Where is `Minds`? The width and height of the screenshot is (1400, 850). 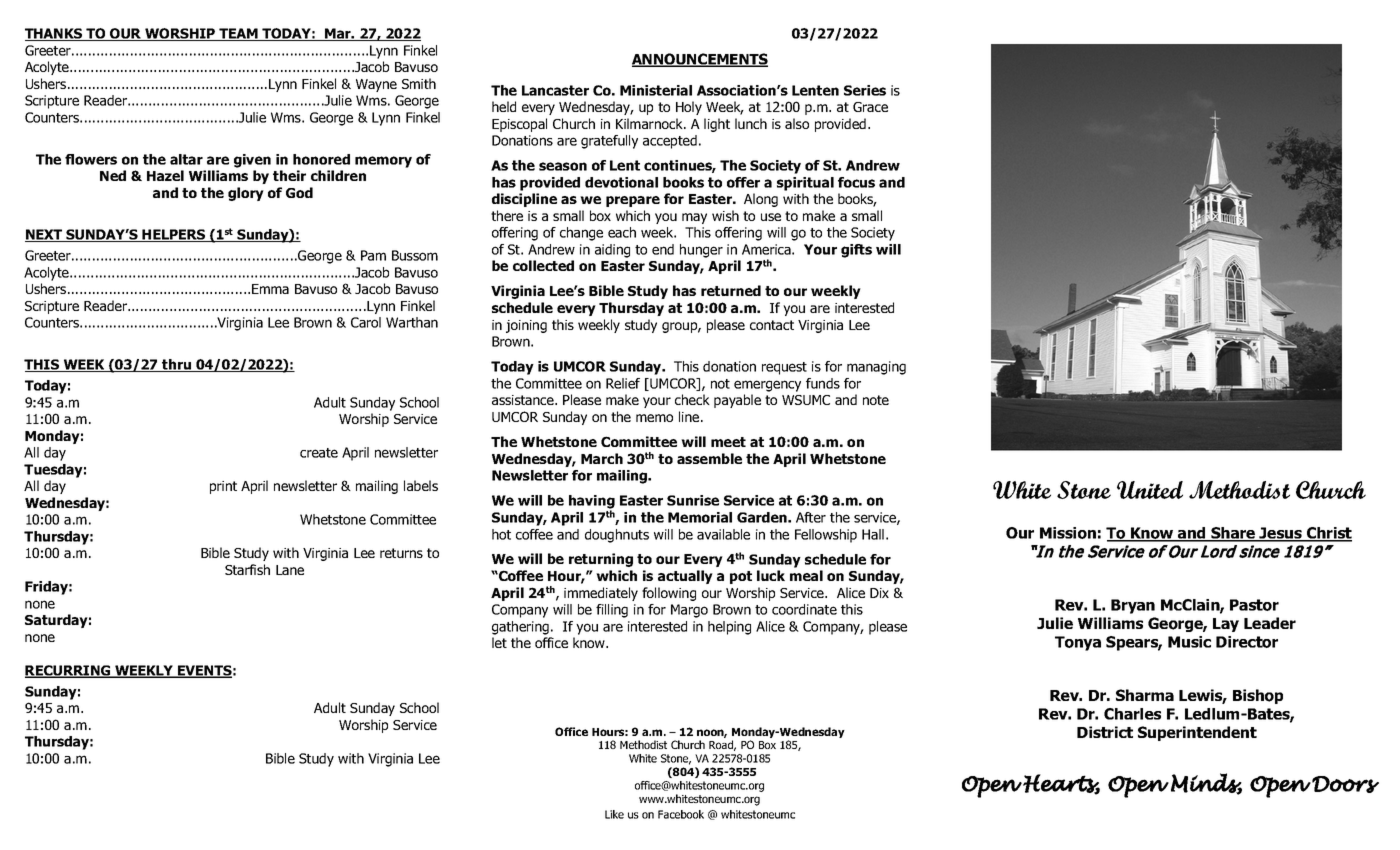
Minds is located at coordinates (1206, 784).
